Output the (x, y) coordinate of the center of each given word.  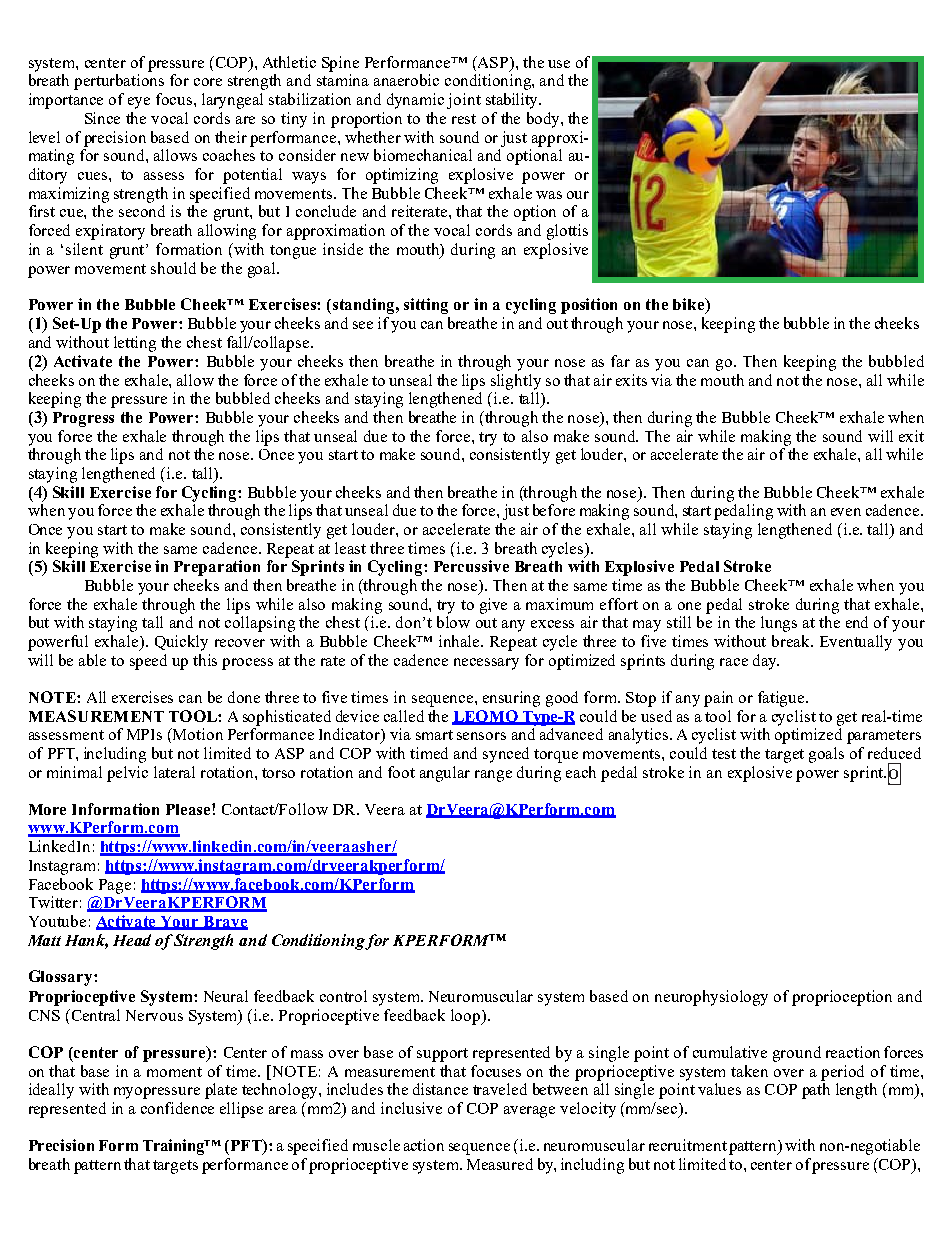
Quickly (181, 643)
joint (464, 101)
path (816, 1091)
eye (139, 103)
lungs (779, 624)
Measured (500, 1164)
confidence (177, 1108)
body (544, 120)
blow (453, 622)
